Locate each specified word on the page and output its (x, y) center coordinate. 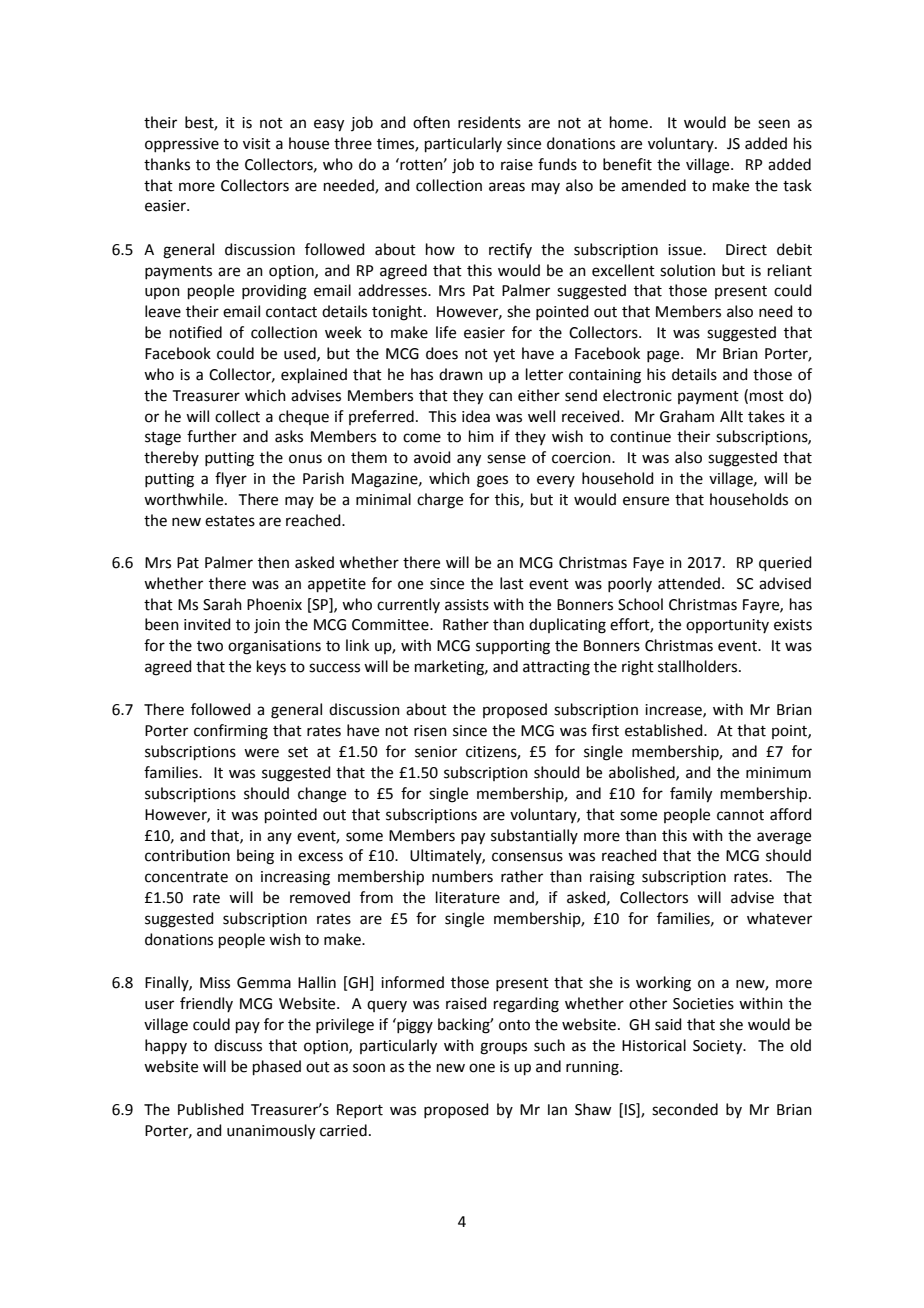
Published (211, 1109)
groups (503, 1048)
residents (489, 122)
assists (467, 605)
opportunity (727, 626)
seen (774, 124)
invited (207, 624)
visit (257, 144)
